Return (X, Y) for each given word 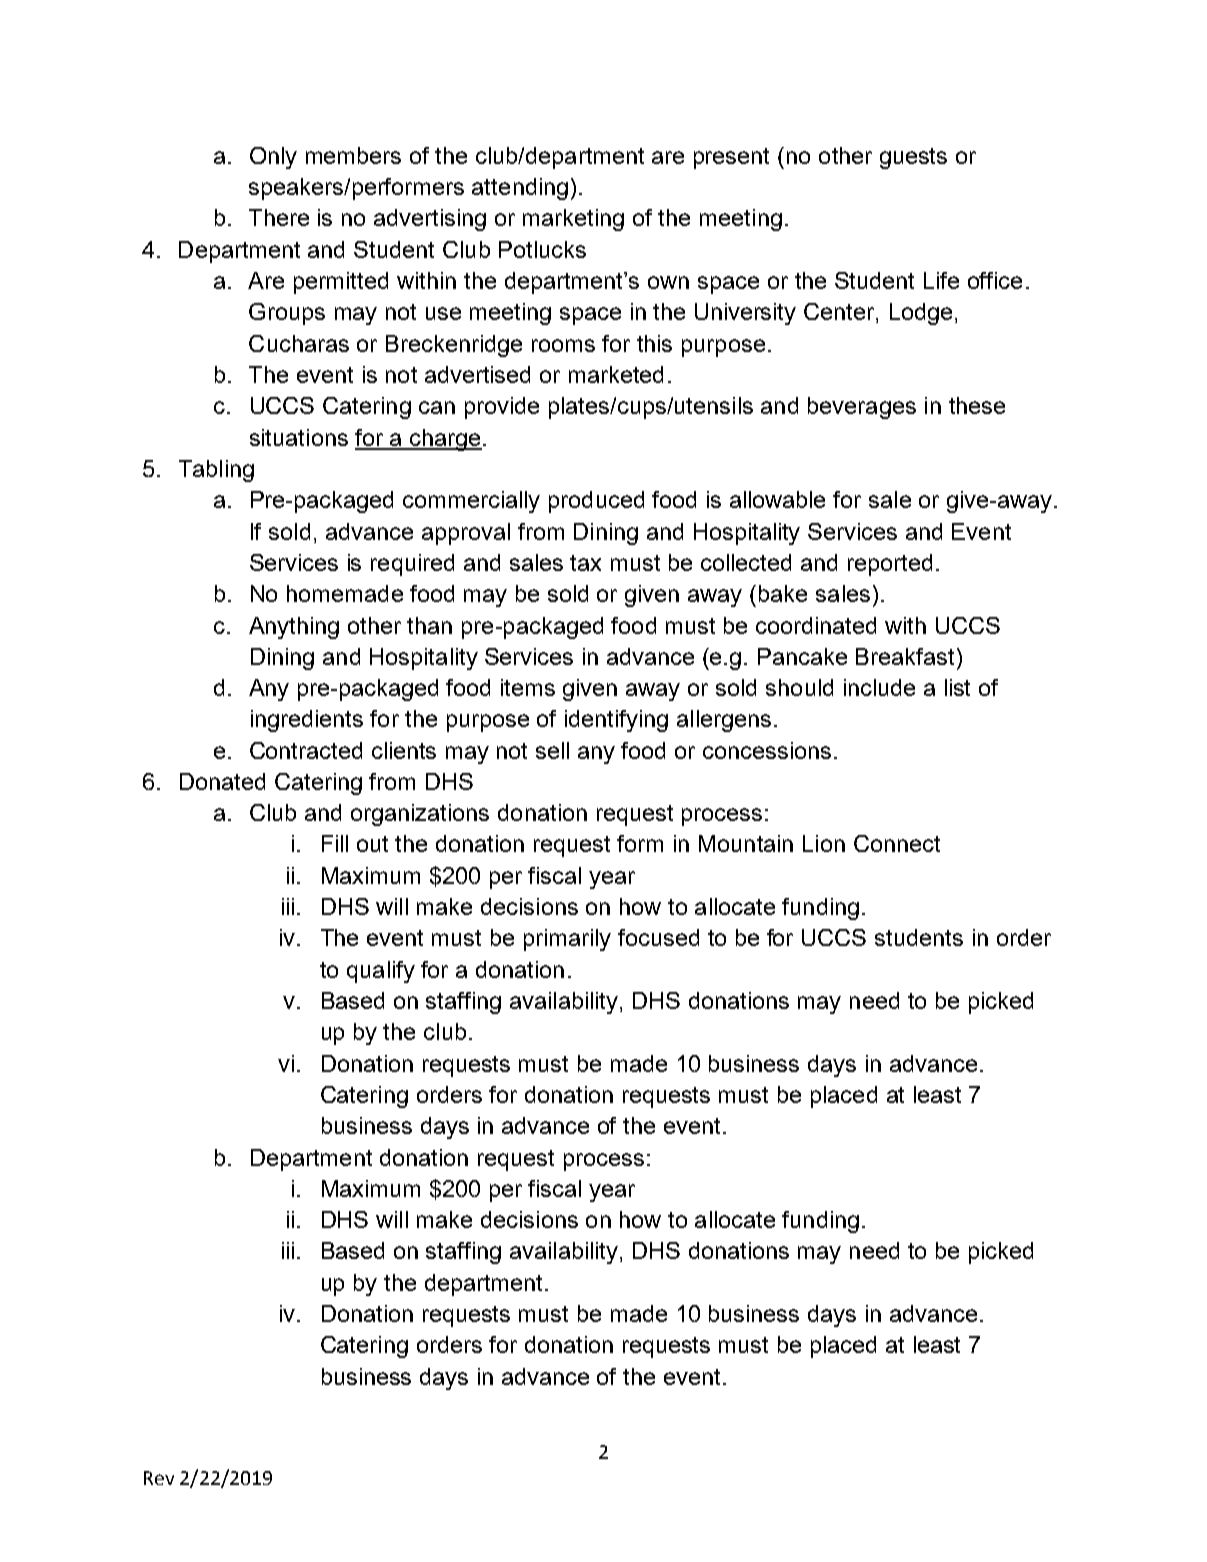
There (279, 217)
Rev (159, 1478)
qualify (381, 972)
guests (913, 158)
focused (658, 937)
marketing (573, 220)
